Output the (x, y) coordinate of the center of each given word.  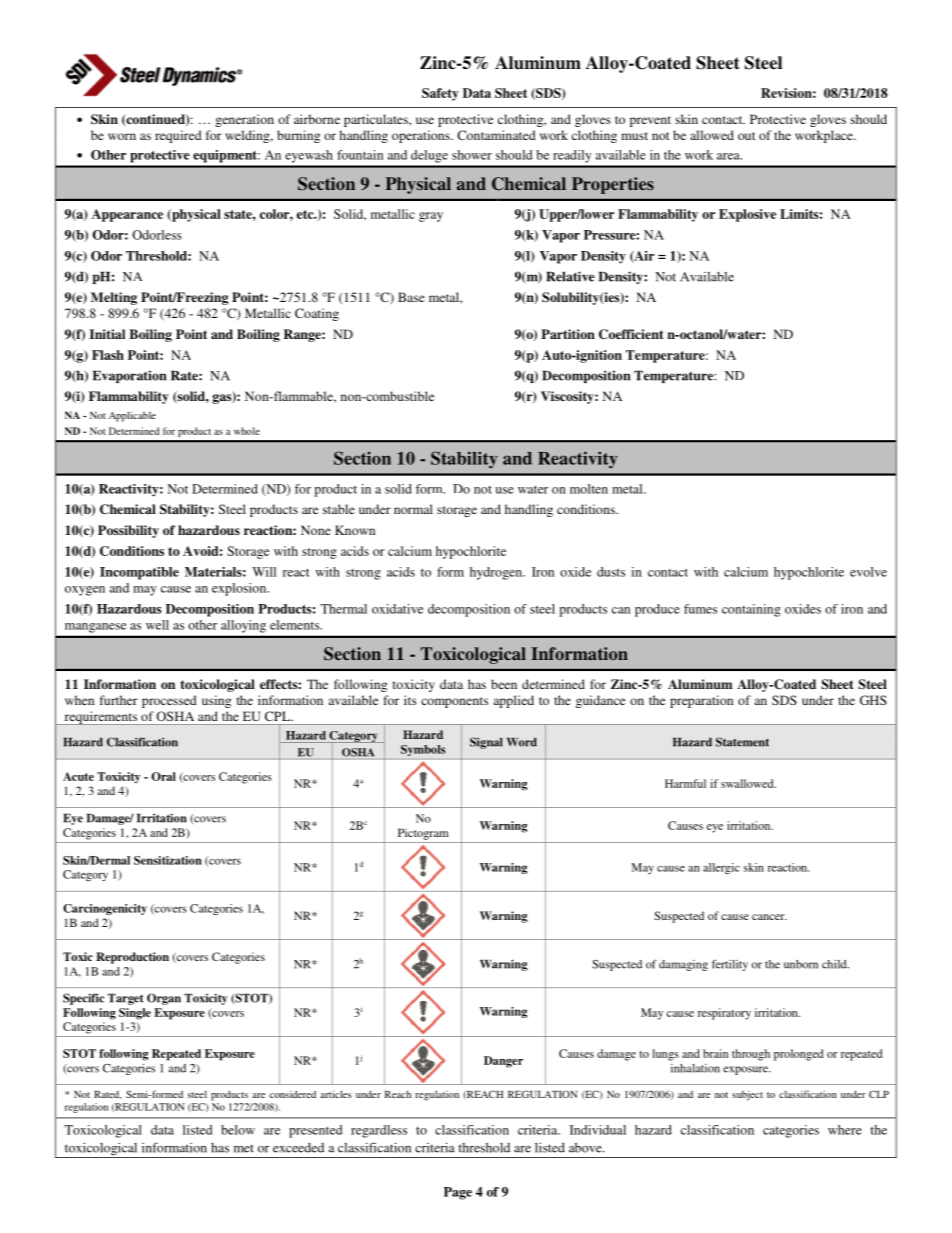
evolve (868, 572)
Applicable (132, 416)
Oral (163, 776)
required (178, 136)
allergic (721, 868)
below (238, 1130)
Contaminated (496, 135)
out (747, 136)
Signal (486, 743)
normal (413, 509)
